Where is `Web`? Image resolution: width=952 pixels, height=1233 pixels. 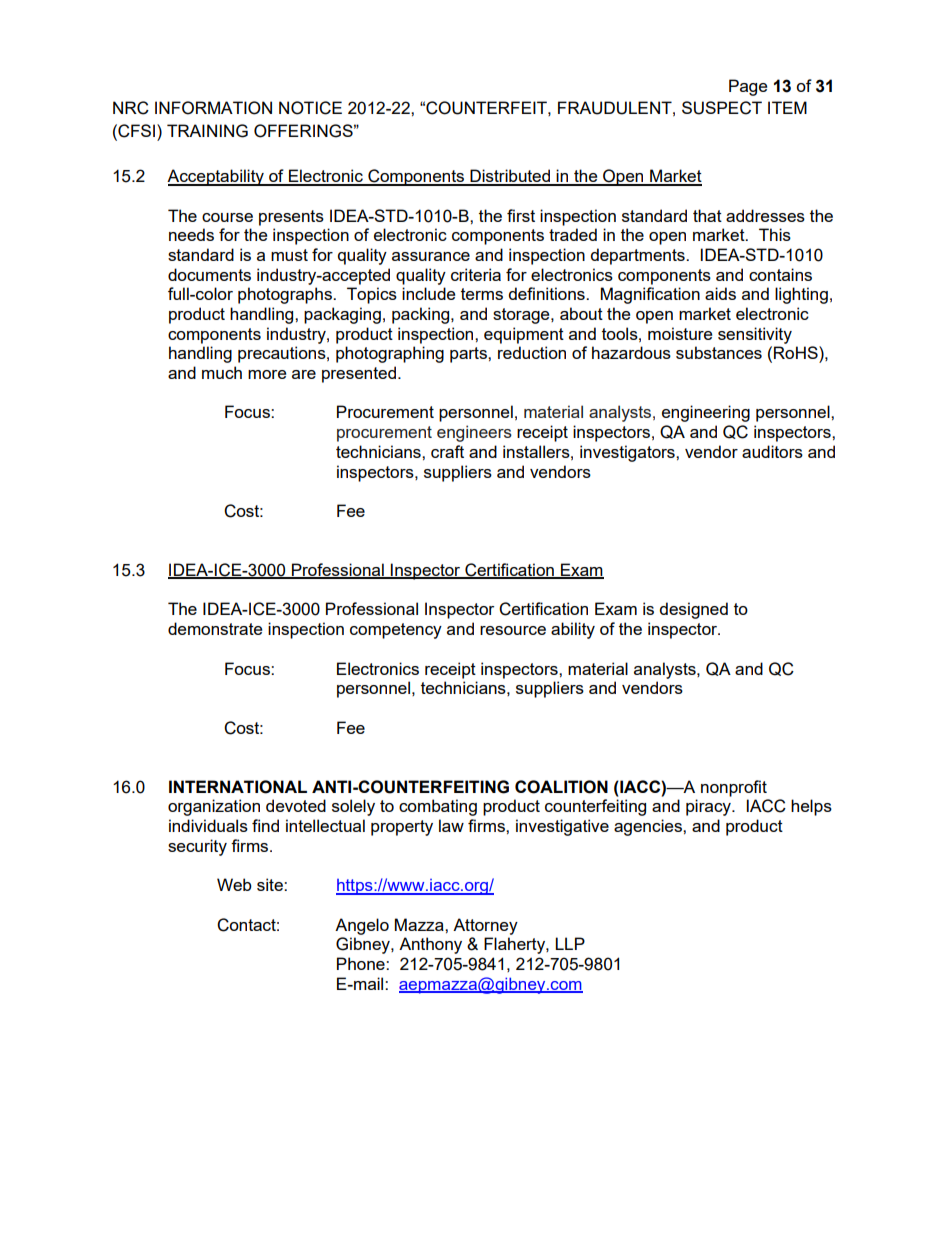
Web is located at coordinates (234, 884).
